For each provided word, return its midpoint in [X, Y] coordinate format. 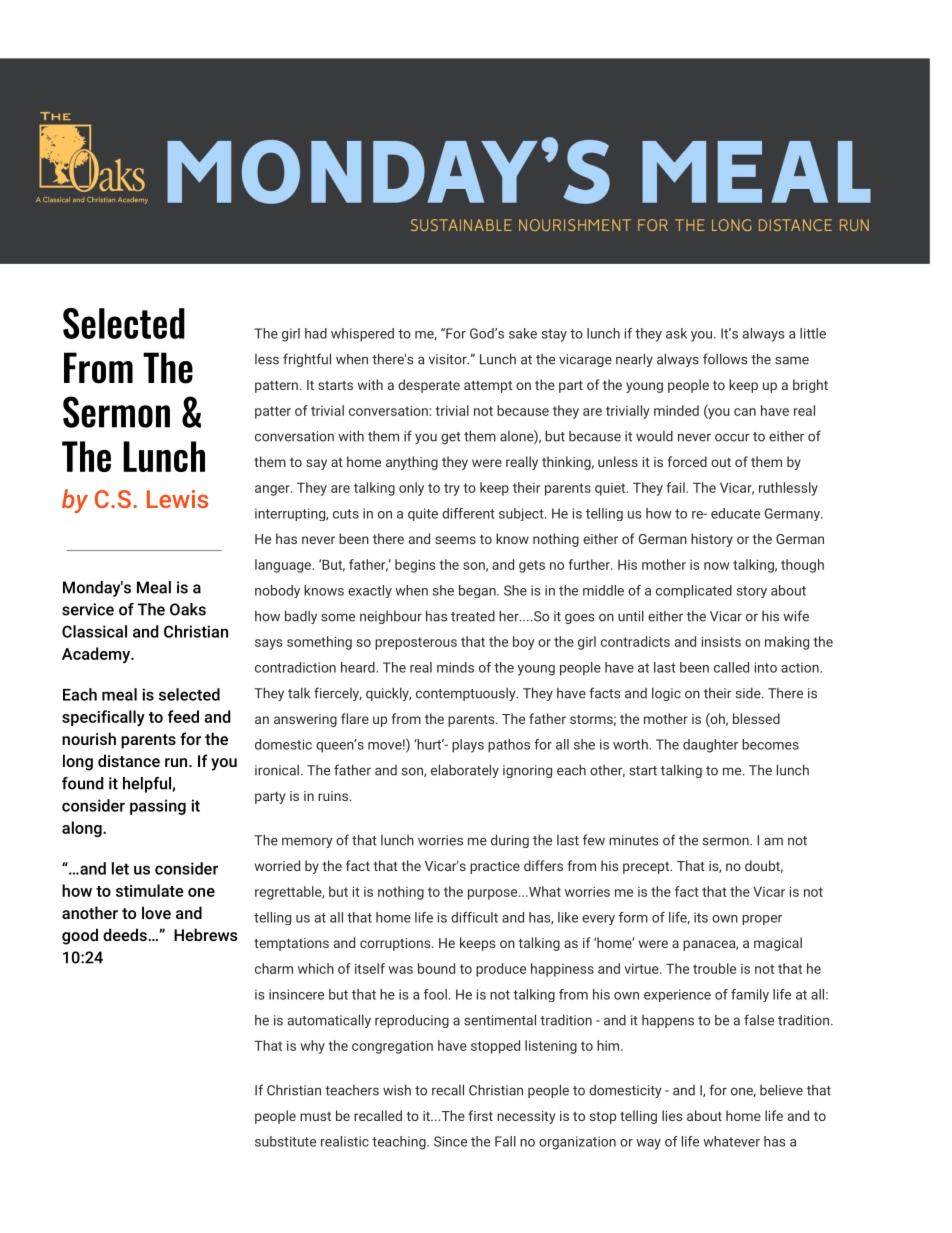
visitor [449, 359]
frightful [307, 360]
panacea [710, 945]
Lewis [177, 499]
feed [183, 716]
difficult [474, 917]
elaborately [465, 771]
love [156, 912]
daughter [710, 746]
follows [725, 359]
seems [455, 540]
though [802, 566]
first [481, 1115]
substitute [285, 1141]
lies [672, 1115]
